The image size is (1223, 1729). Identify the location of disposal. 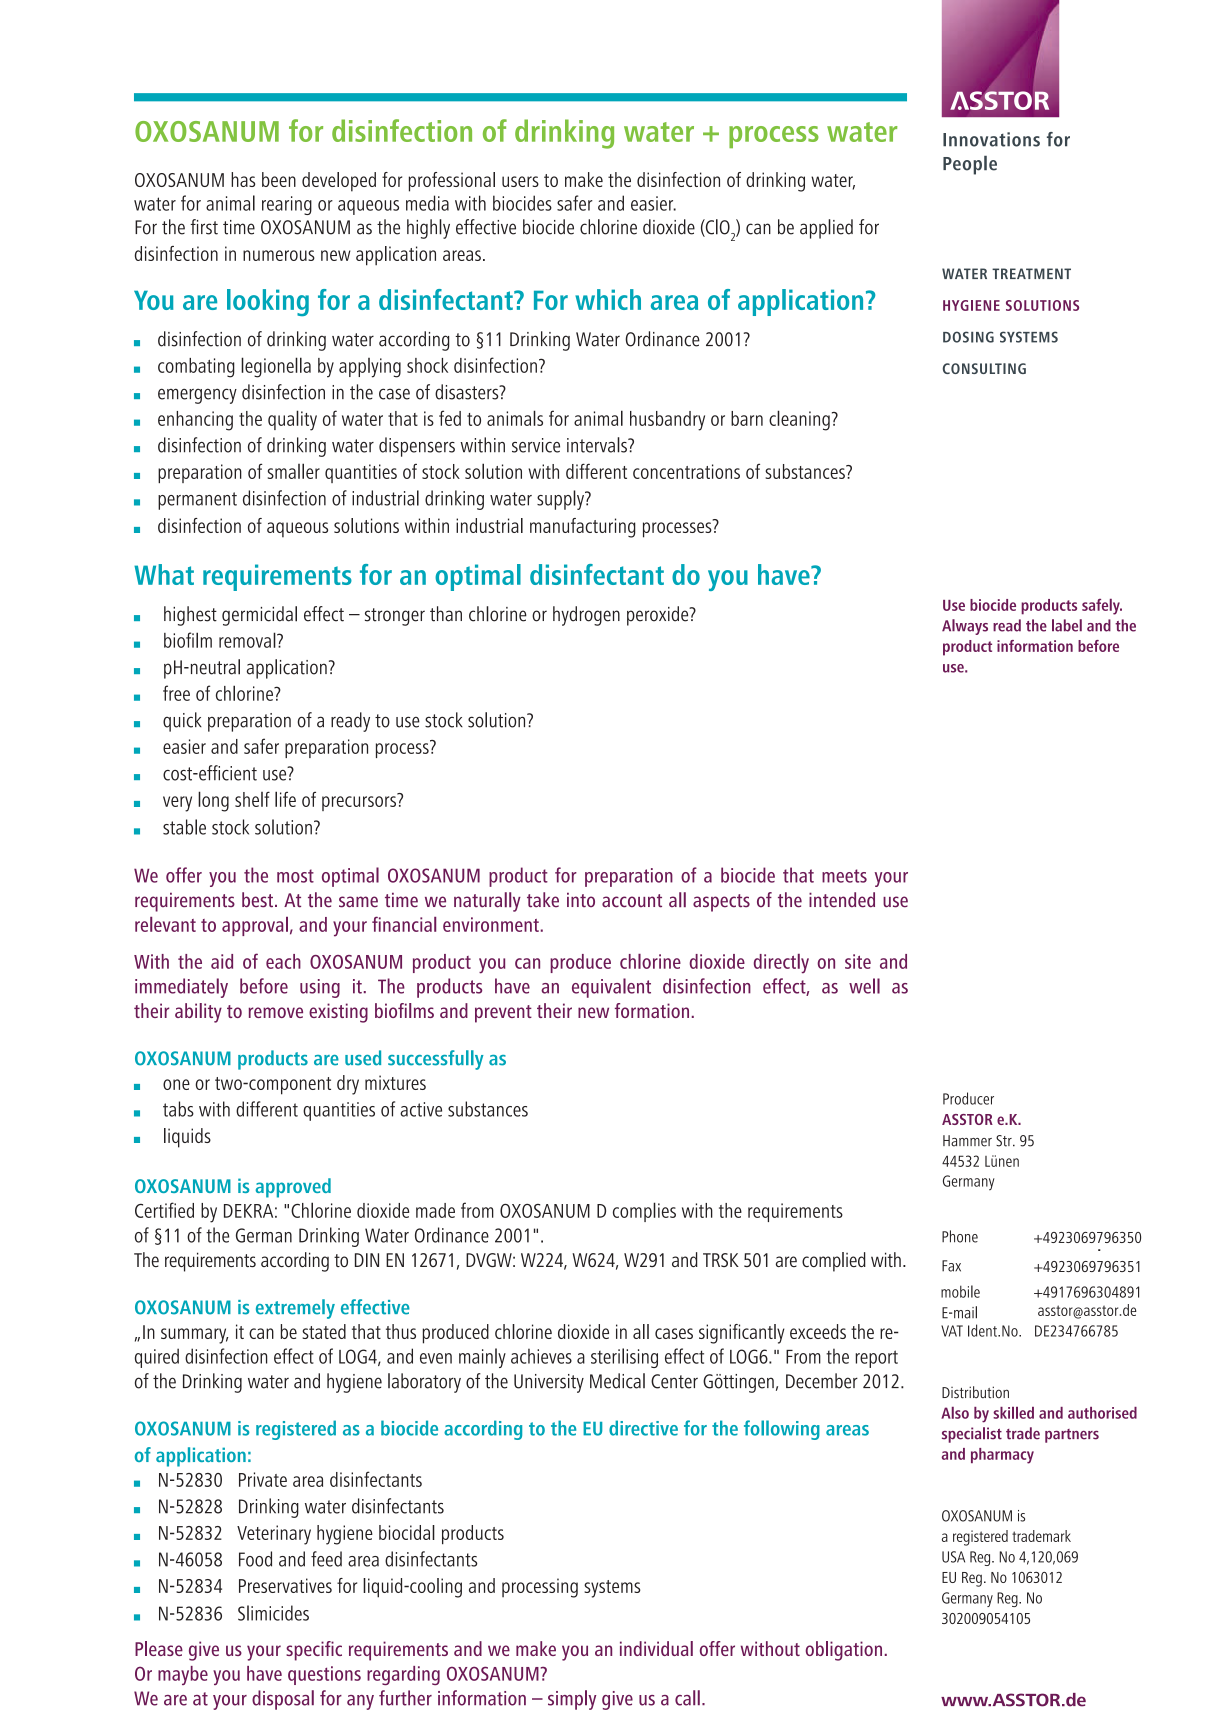
(283, 1700).
